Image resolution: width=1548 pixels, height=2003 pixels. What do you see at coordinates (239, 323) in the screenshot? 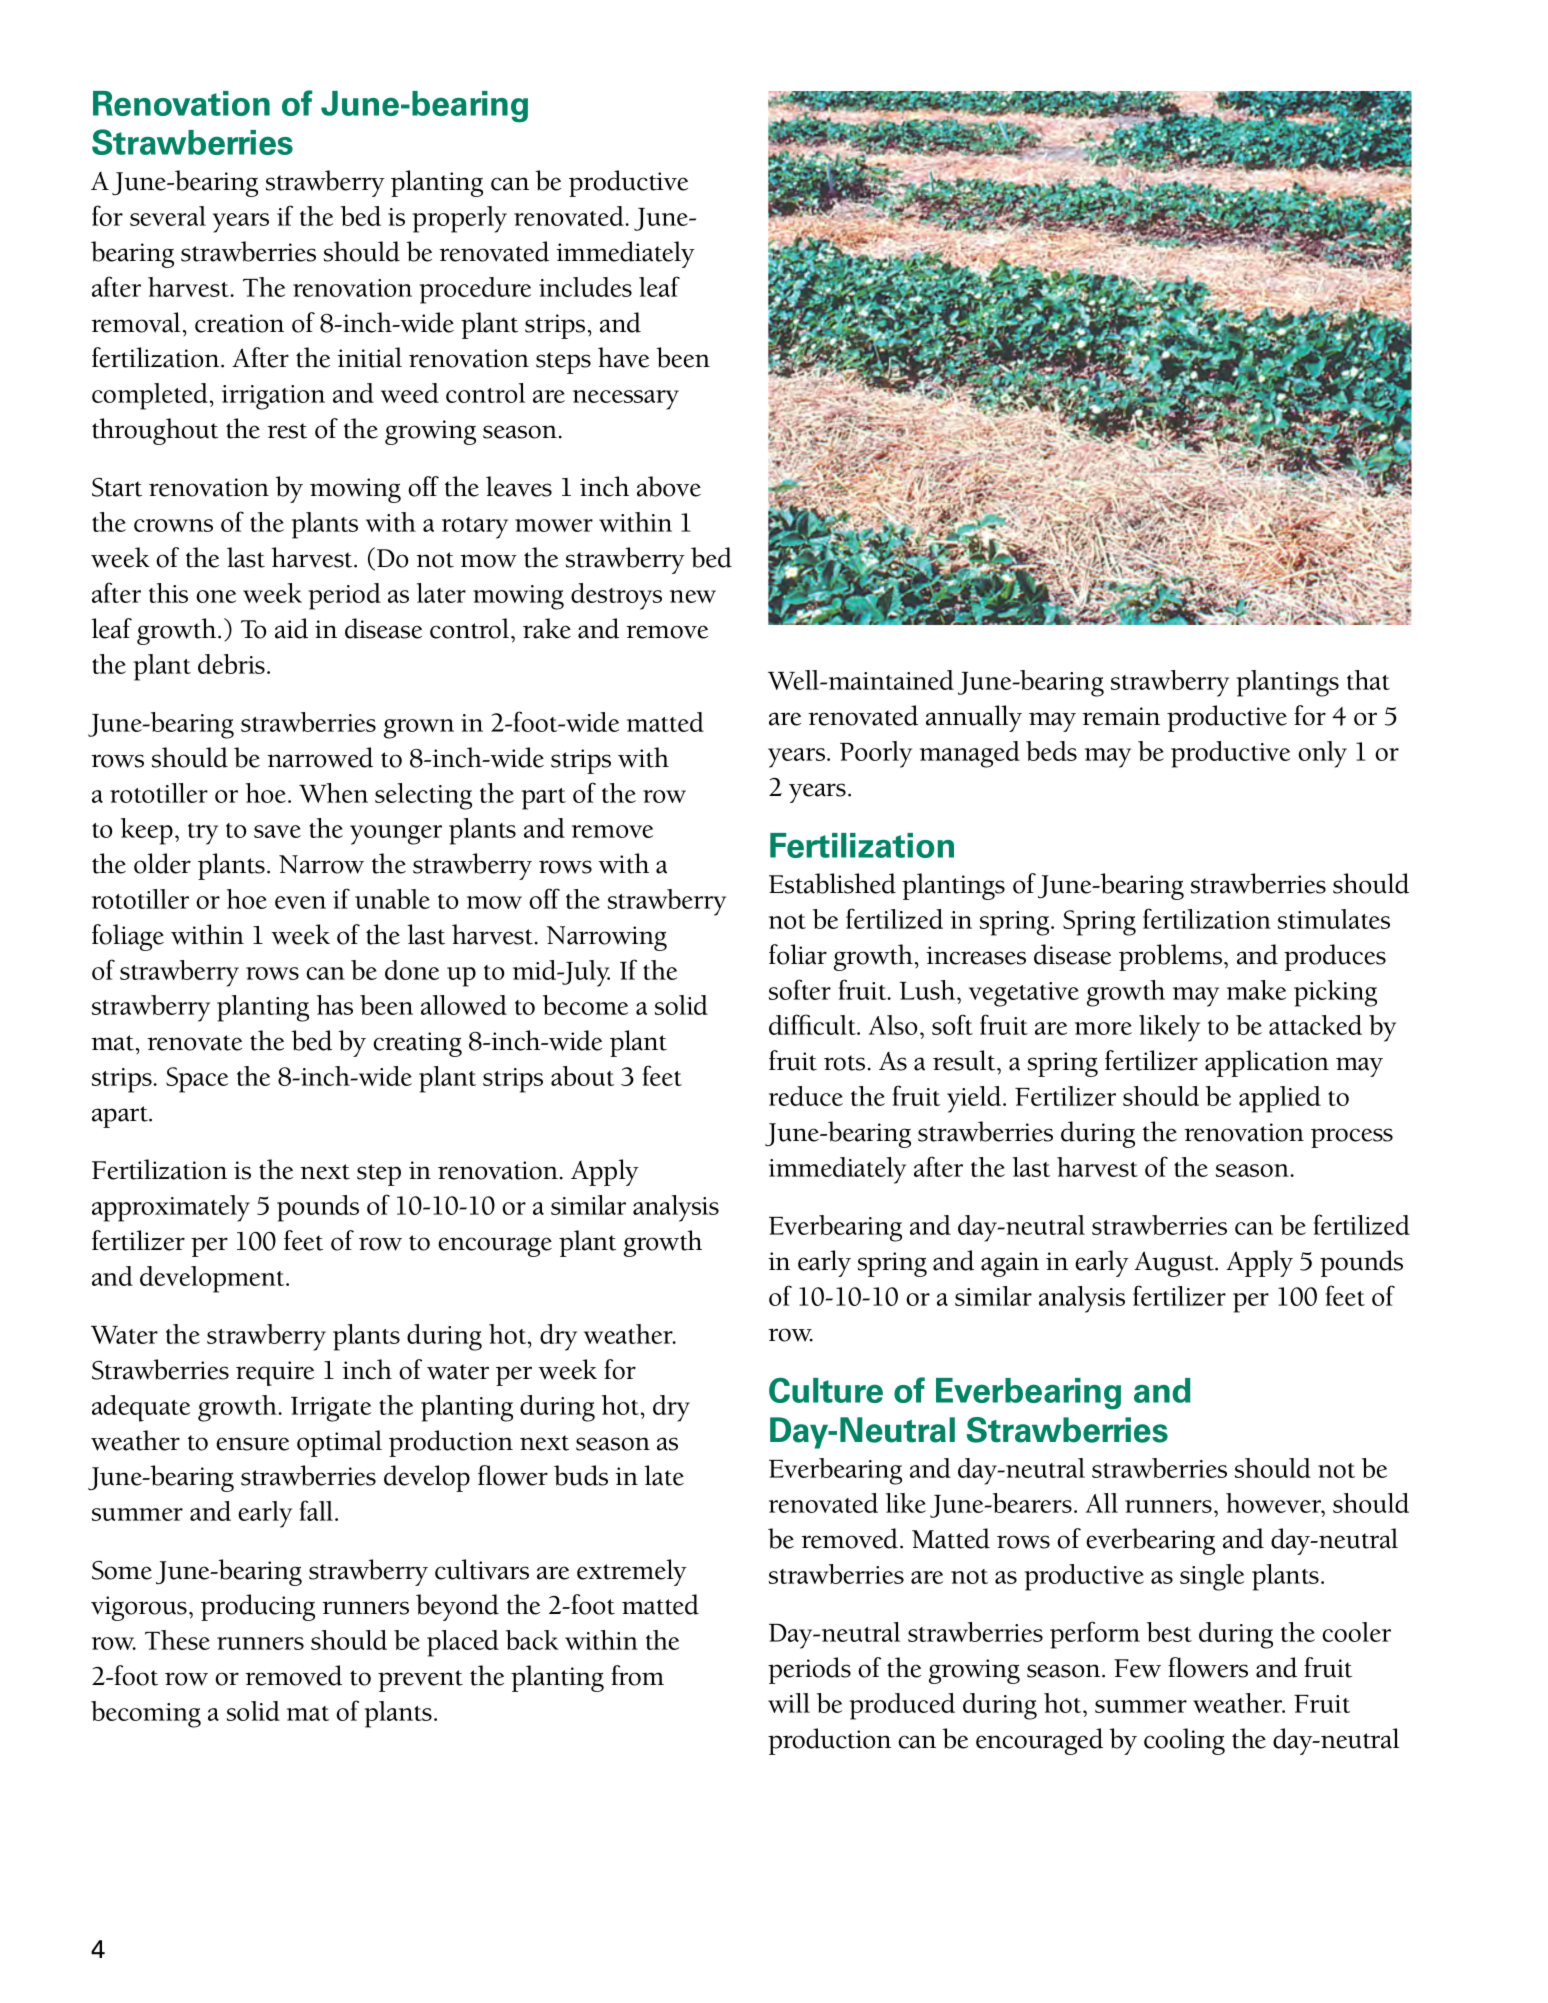
I see `creation` at bounding box center [239, 323].
